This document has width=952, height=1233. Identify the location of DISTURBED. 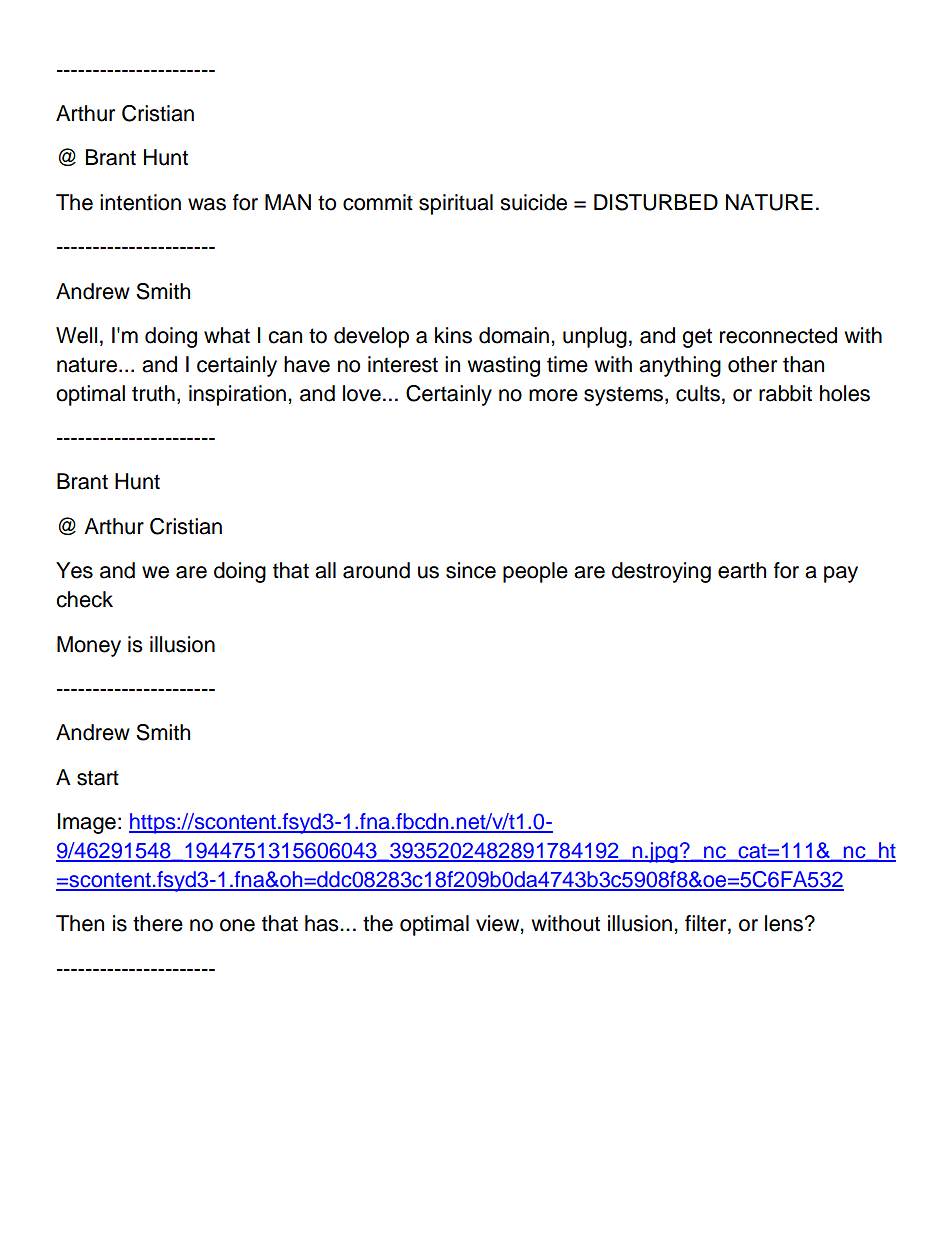
(656, 202).
